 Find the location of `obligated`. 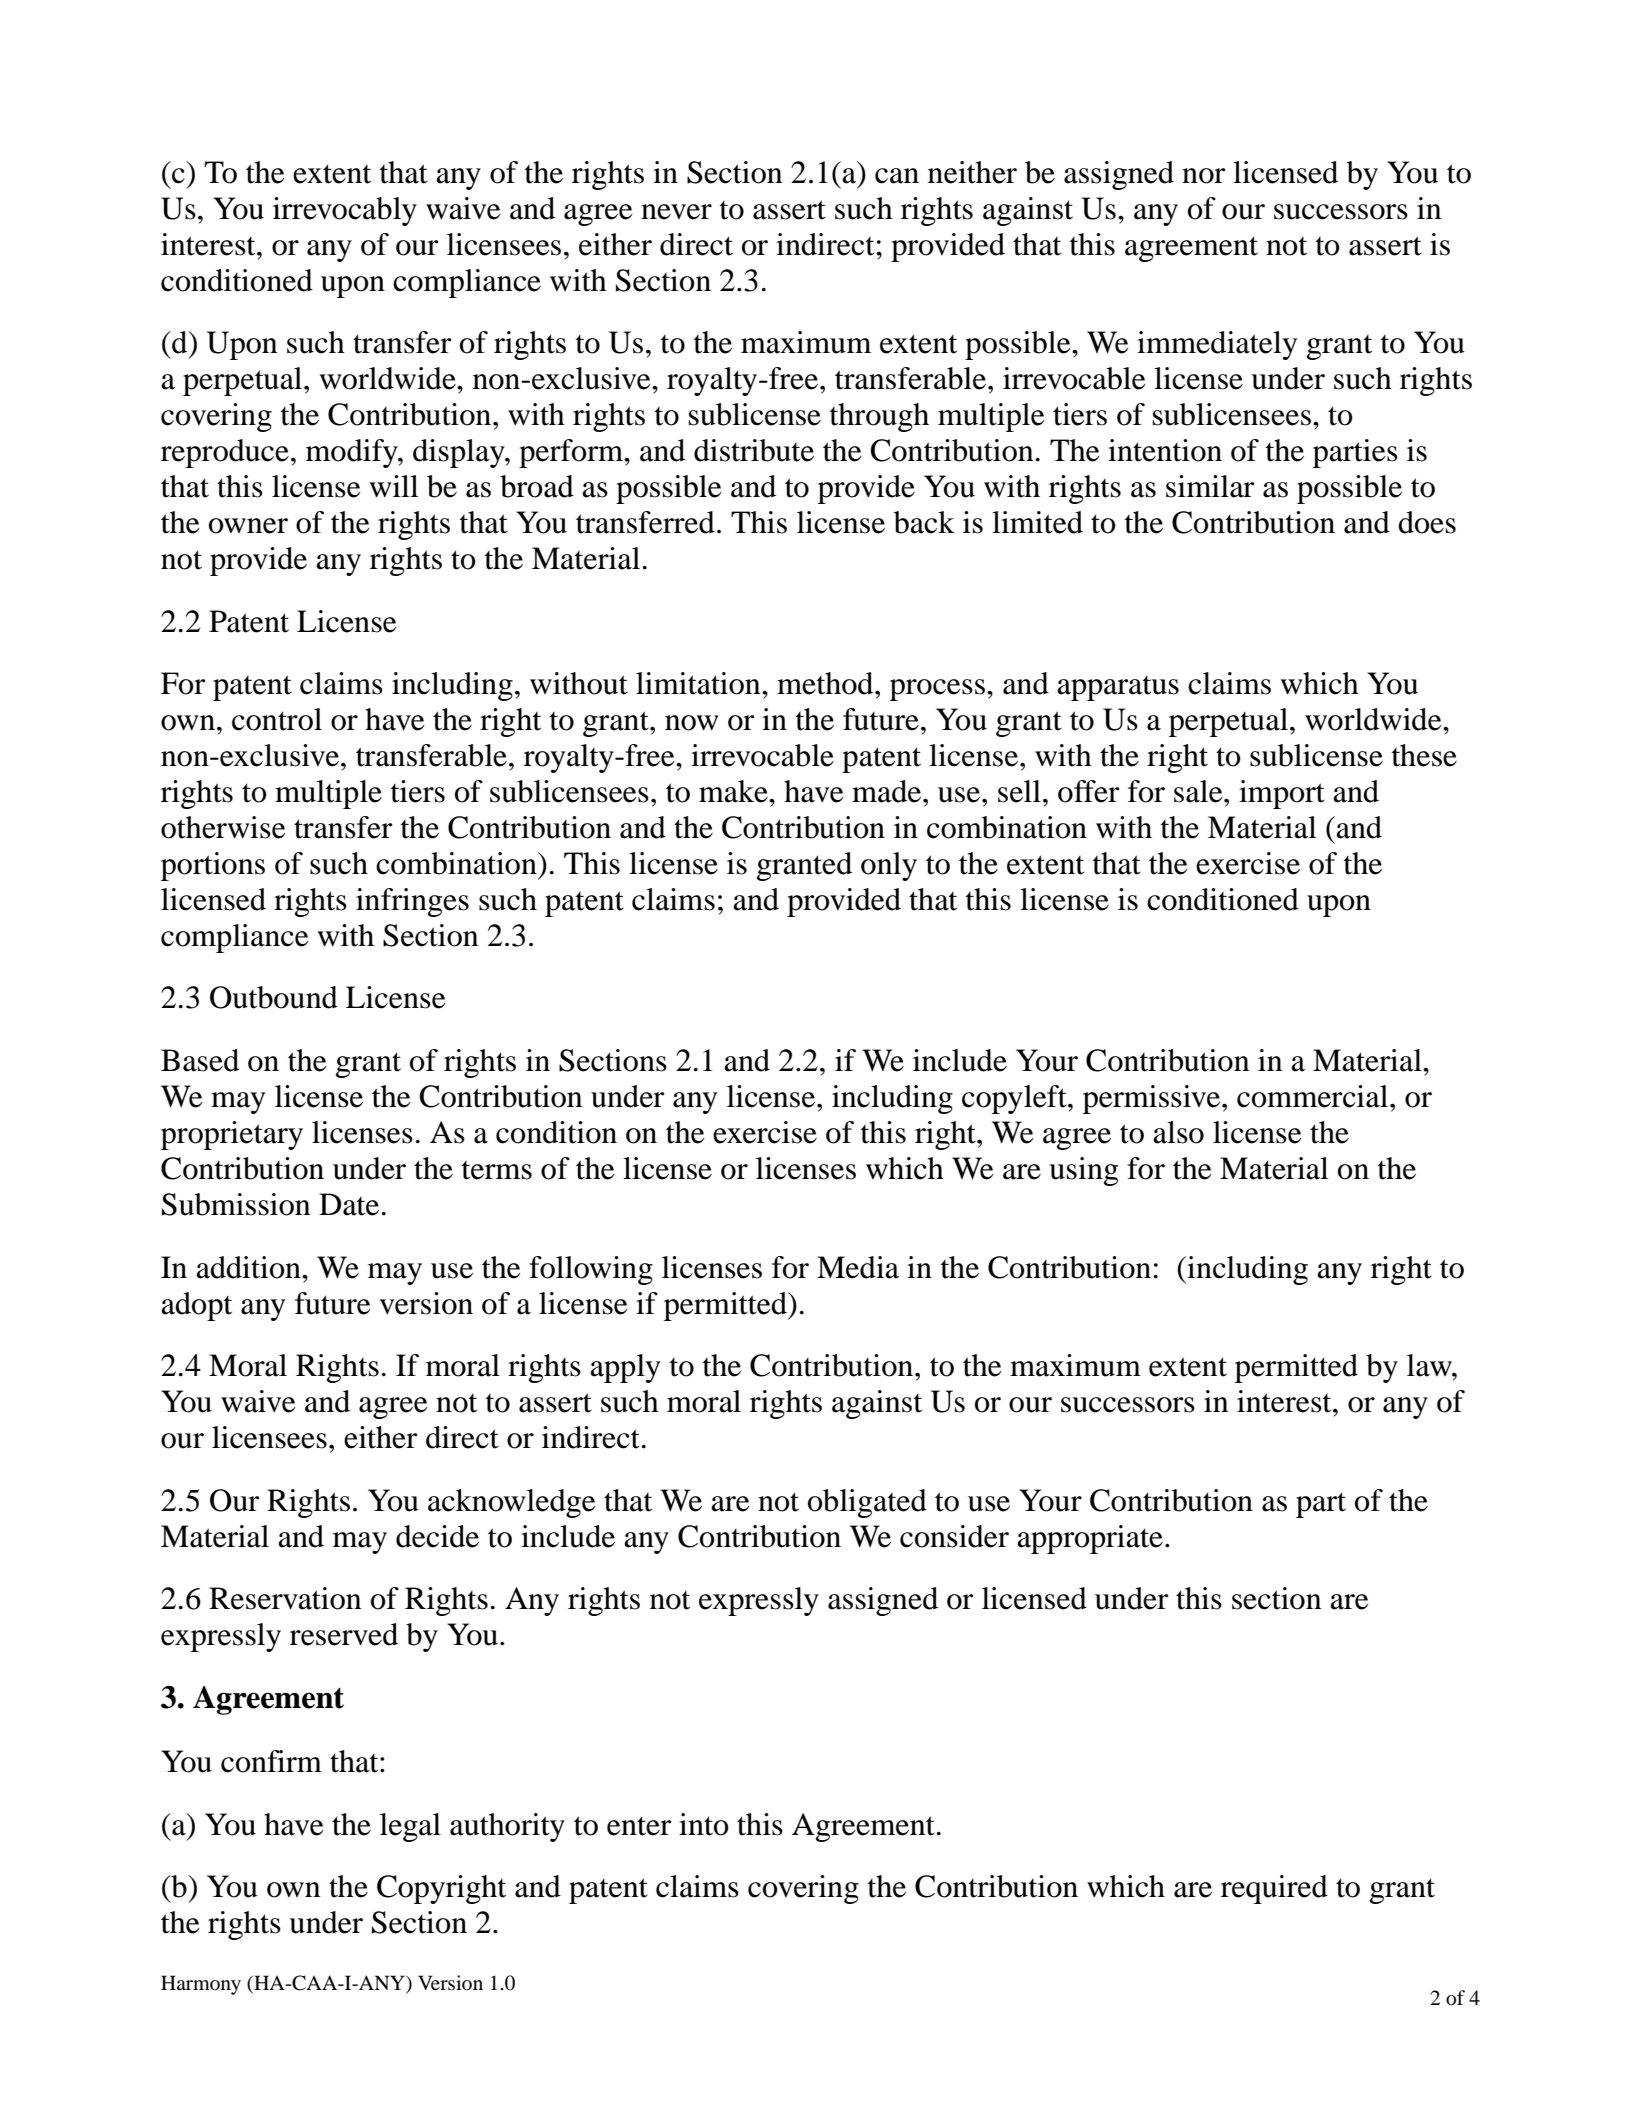

obligated is located at coordinates (867, 1503).
